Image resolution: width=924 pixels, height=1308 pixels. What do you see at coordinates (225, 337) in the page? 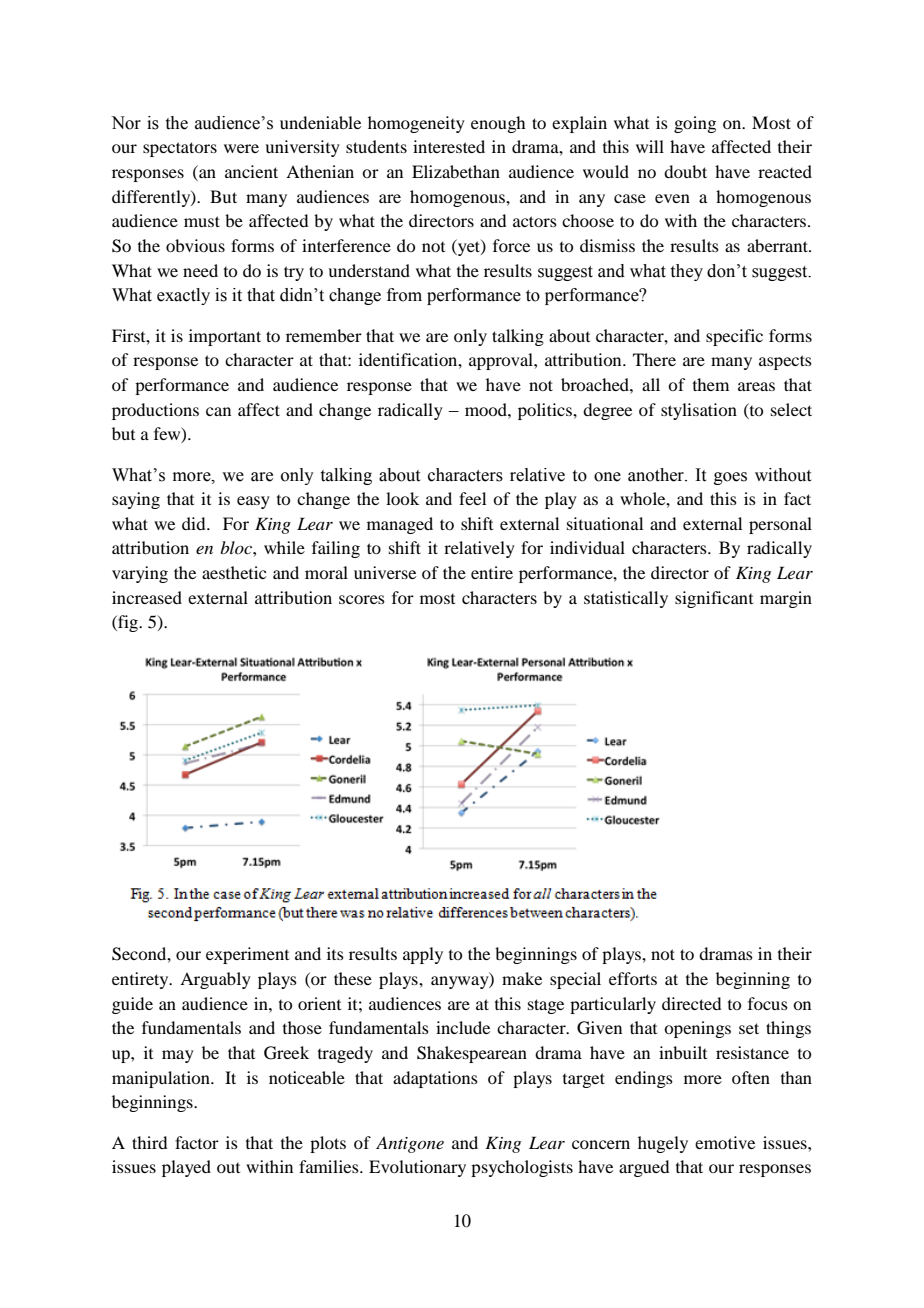
I see `important` at bounding box center [225, 337].
